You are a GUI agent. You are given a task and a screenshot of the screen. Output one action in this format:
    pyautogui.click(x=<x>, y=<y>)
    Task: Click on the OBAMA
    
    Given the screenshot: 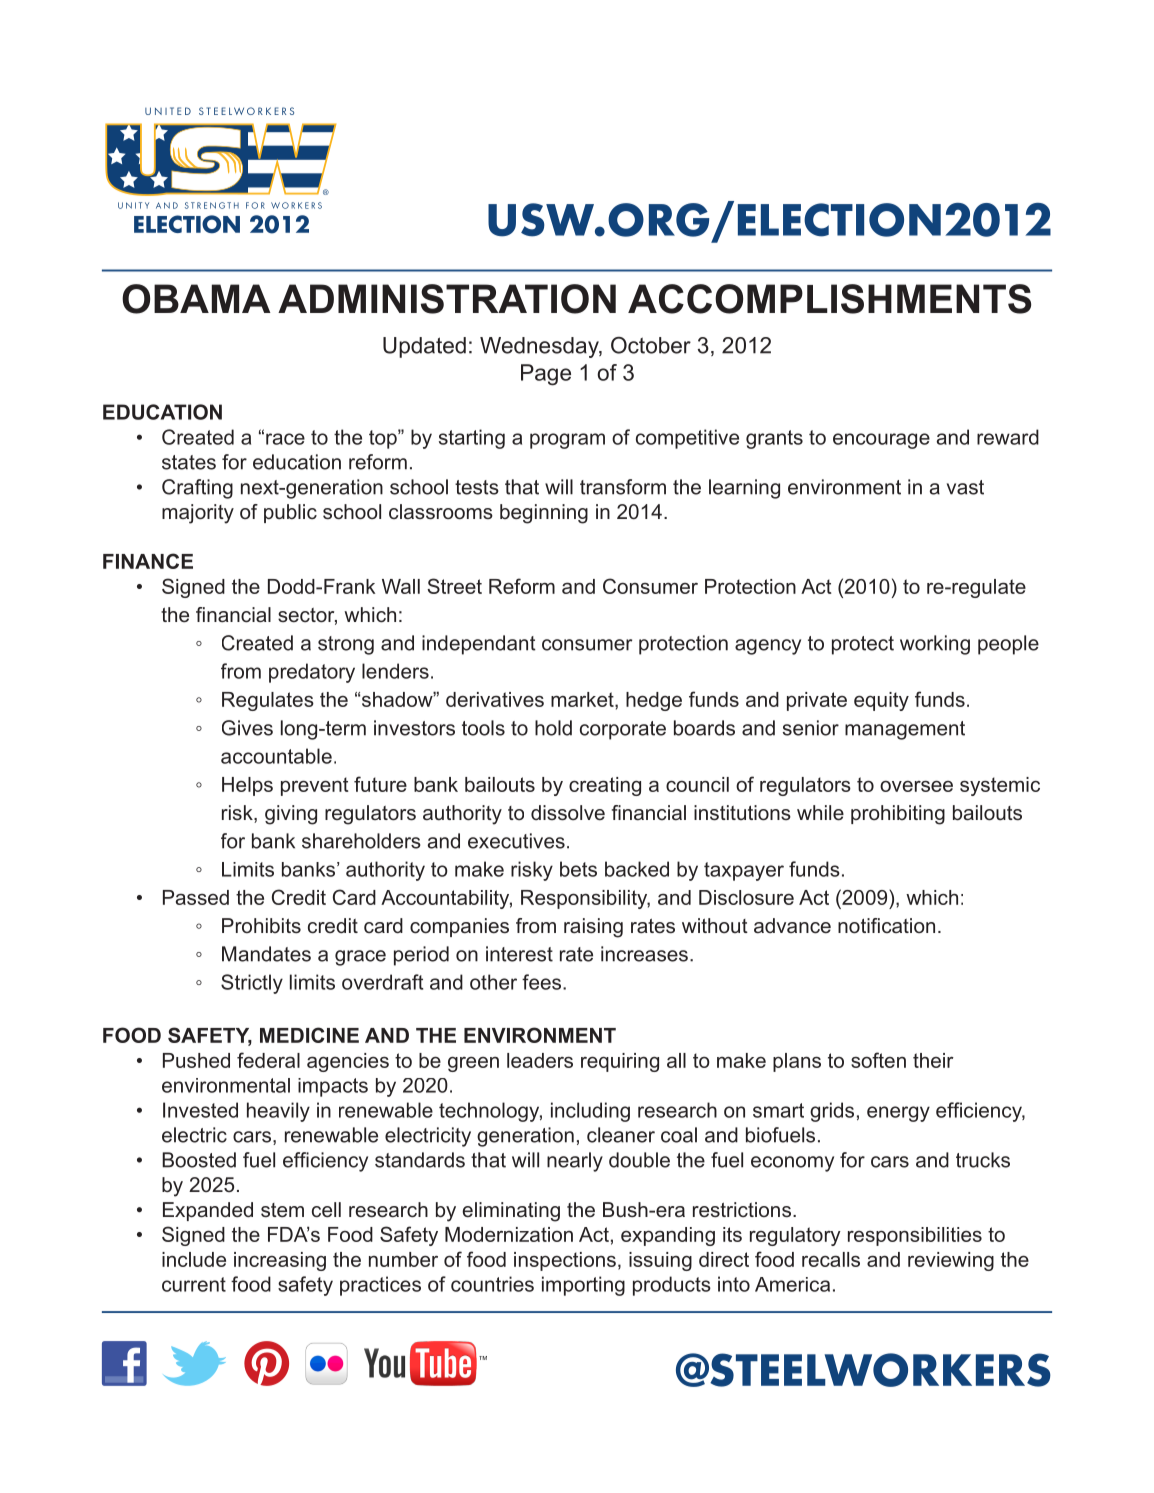 What is the action you would take?
    pyautogui.click(x=196, y=299)
